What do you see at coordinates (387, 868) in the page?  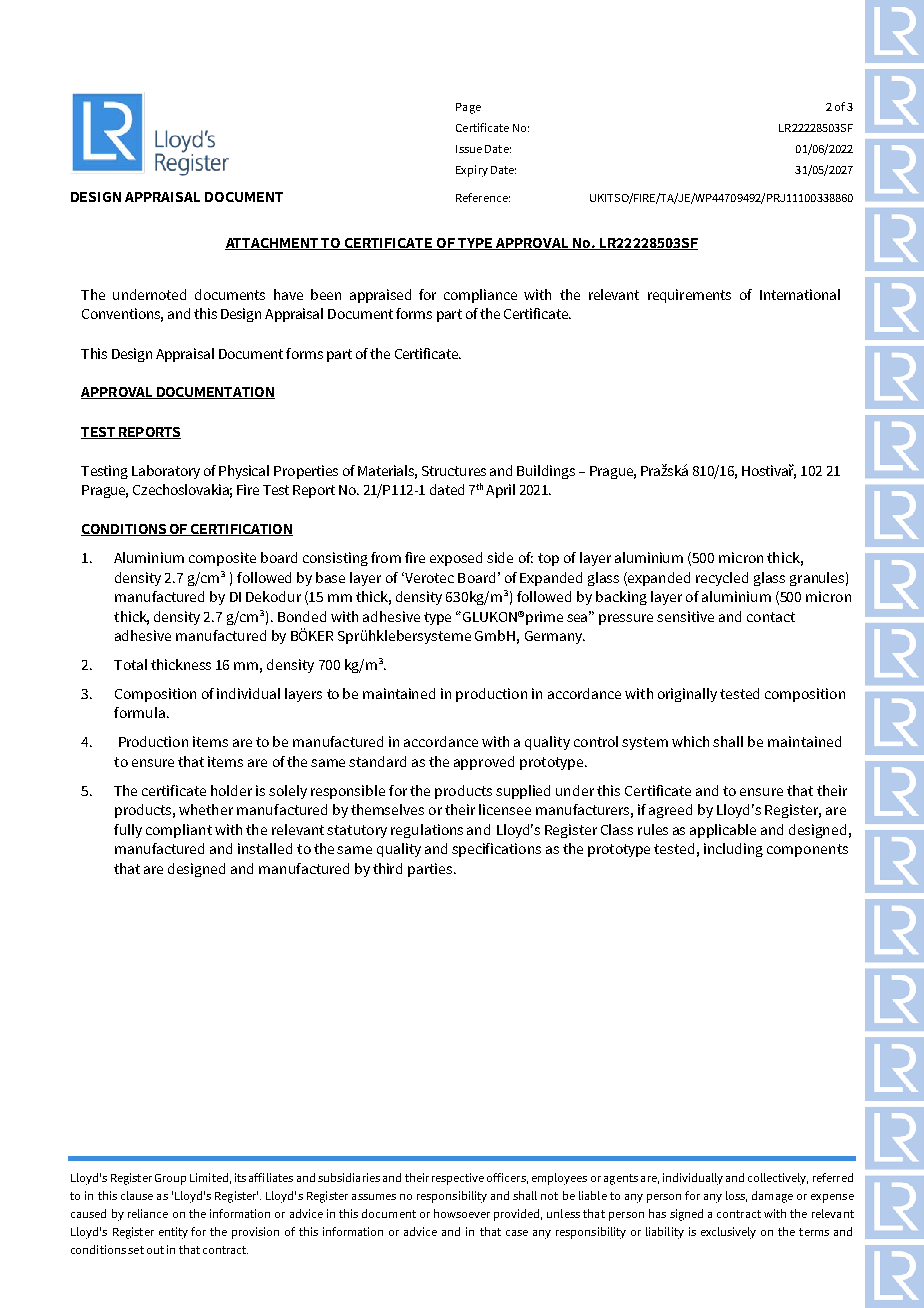 I see `third` at bounding box center [387, 868].
